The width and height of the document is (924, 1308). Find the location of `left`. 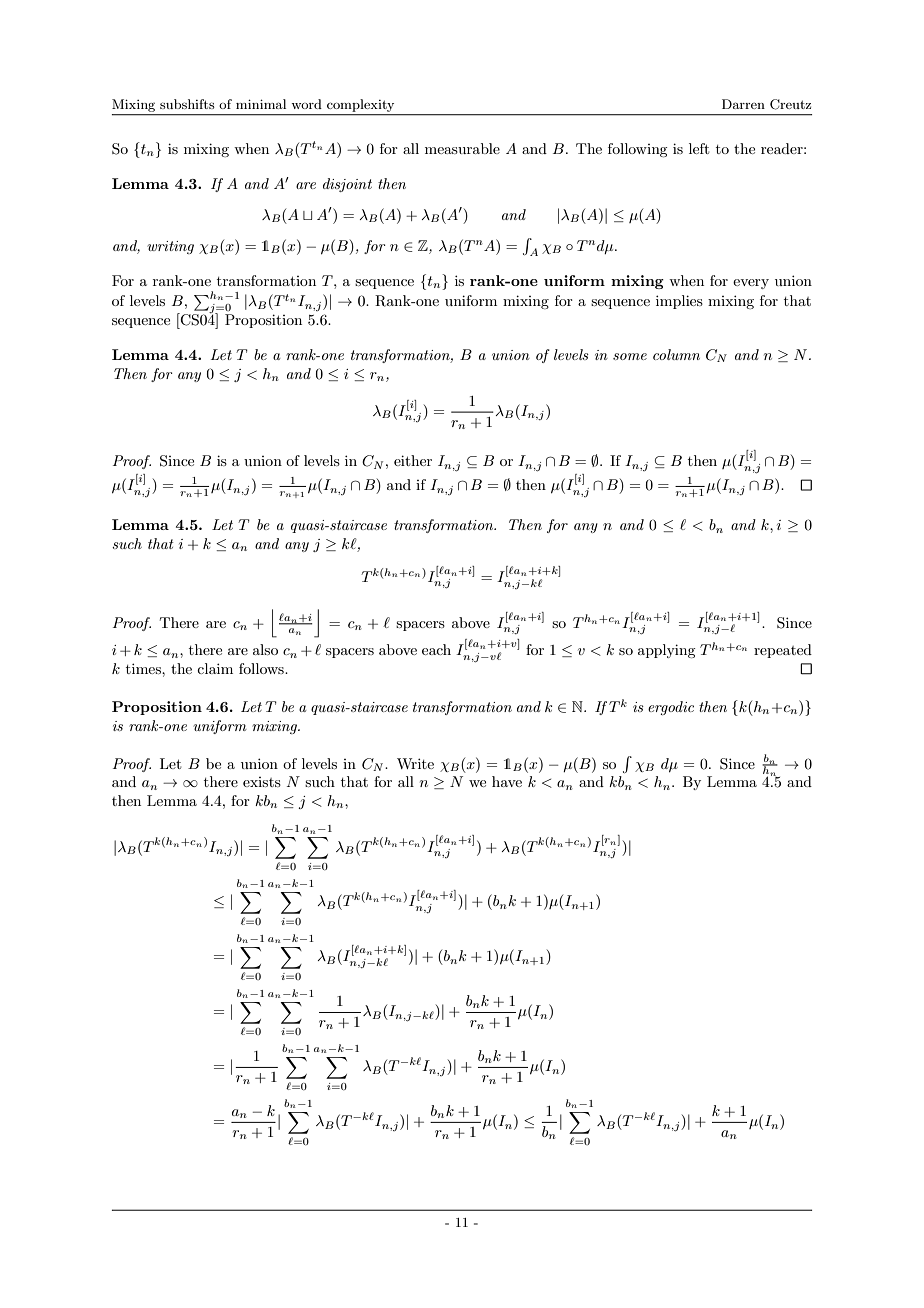

left is located at coordinates (699, 148).
